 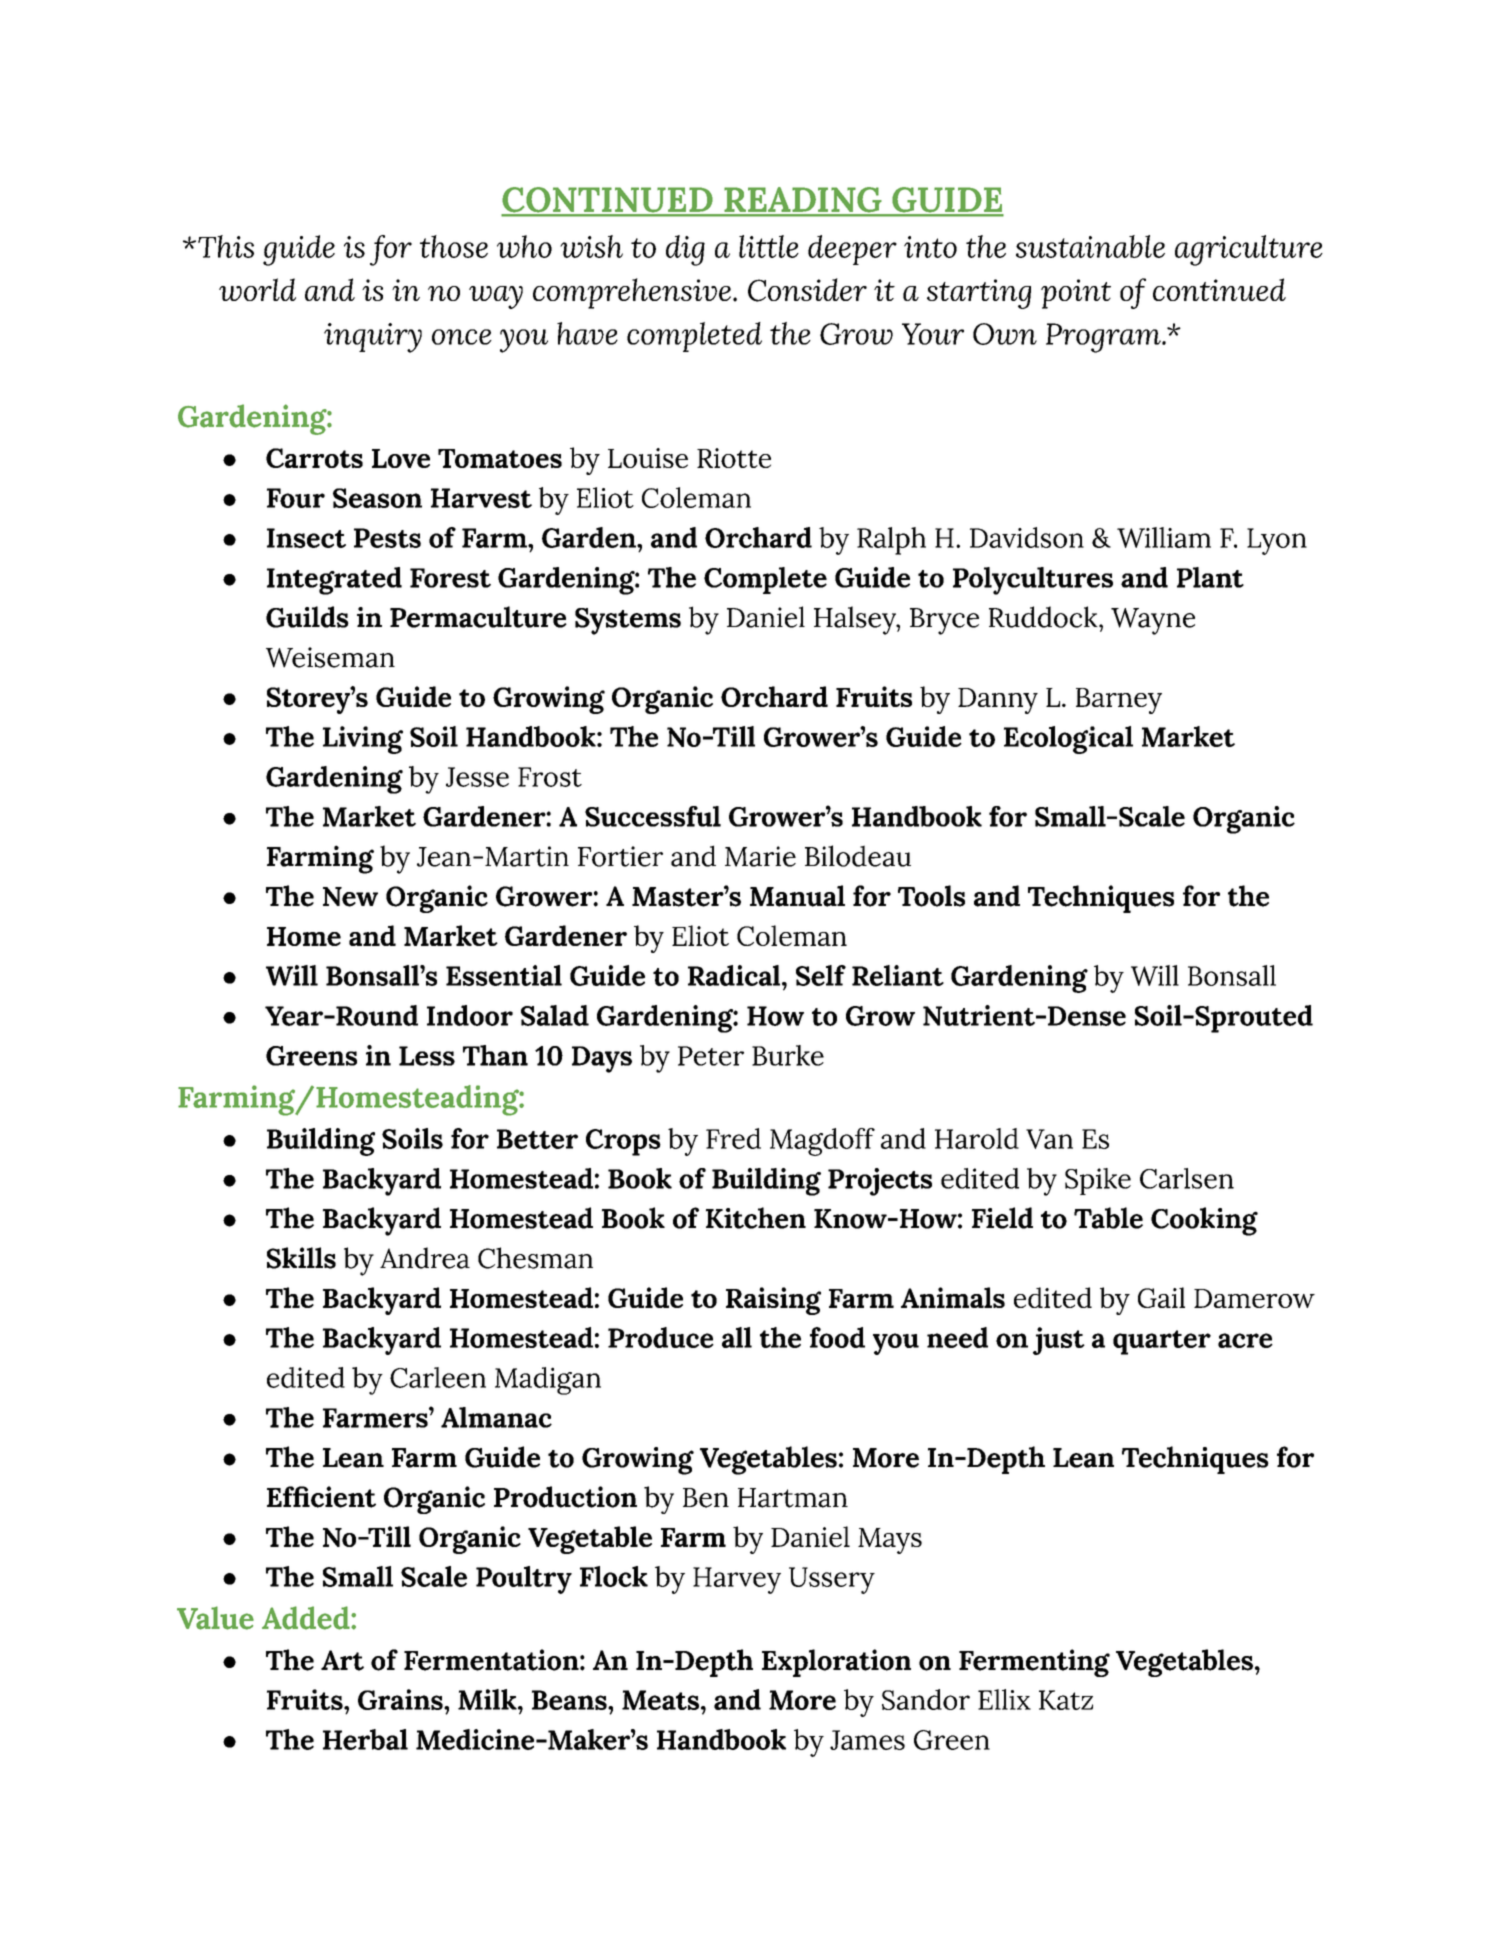 I want to click on Katz, so click(x=1066, y=1700).
